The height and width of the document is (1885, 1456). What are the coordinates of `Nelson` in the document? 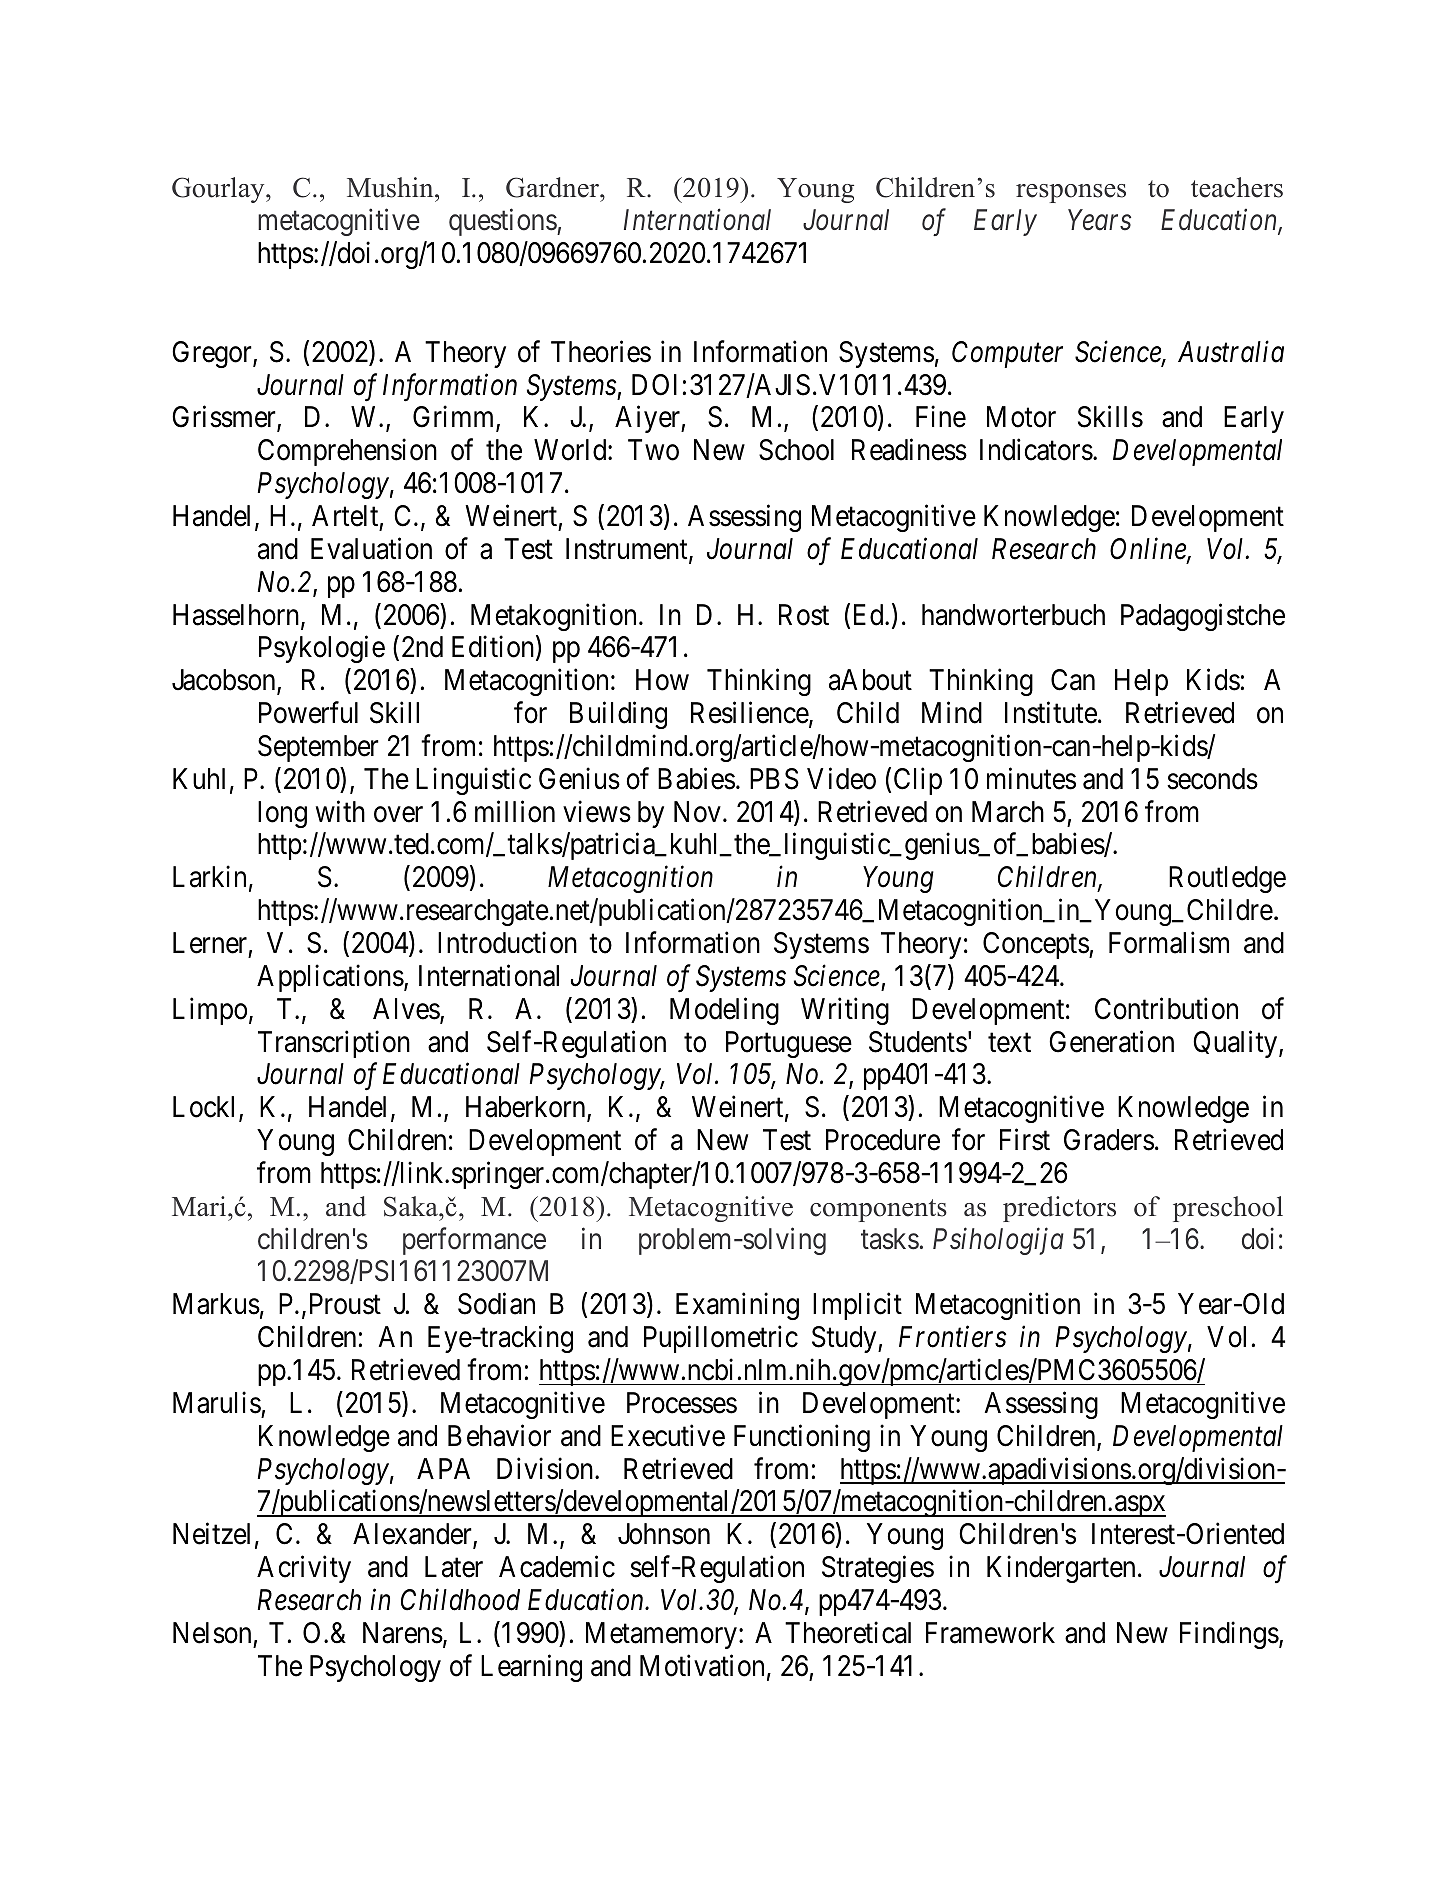 It's located at (212, 1633).
